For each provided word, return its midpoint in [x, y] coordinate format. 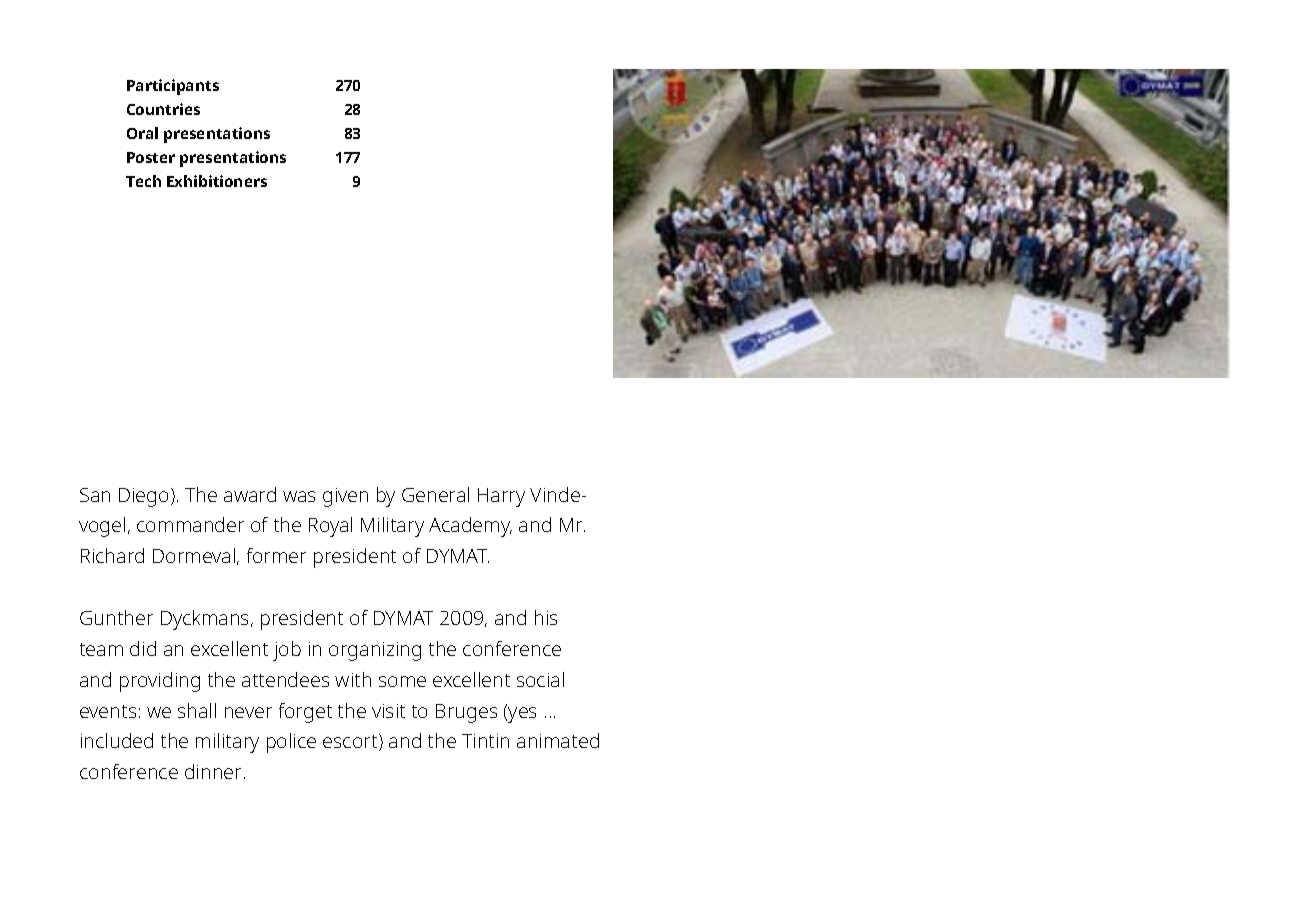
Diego [145, 497]
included [117, 740]
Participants [173, 87]
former [276, 555]
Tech [143, 181]
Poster [151, 157]
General [435, 494]
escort [351, 742]
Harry [501, 497]
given [345, 497]
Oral [142, 133]
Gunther [116, 617]
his [546, 617]
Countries [163, 109]
